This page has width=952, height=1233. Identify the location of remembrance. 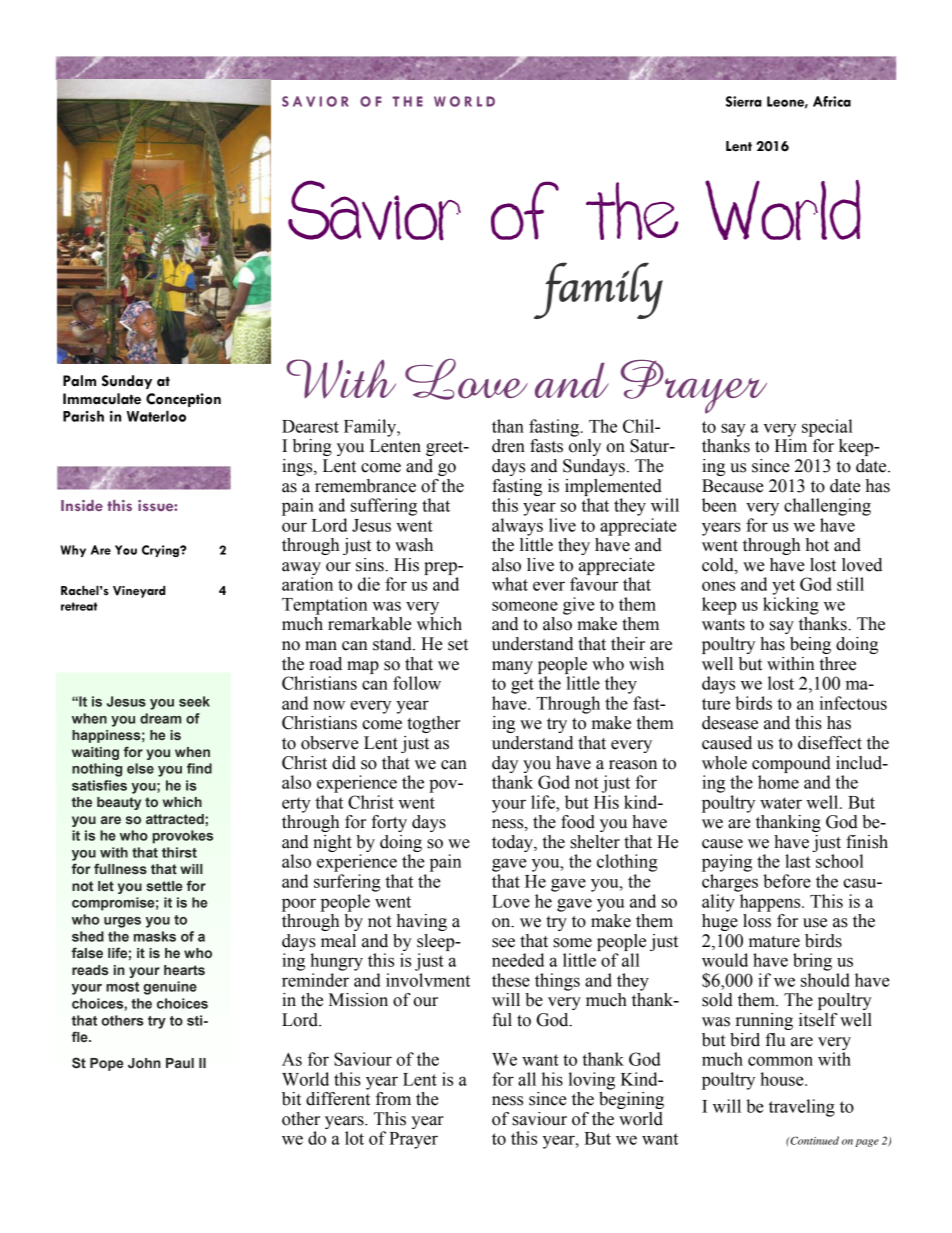
(365, 486).
